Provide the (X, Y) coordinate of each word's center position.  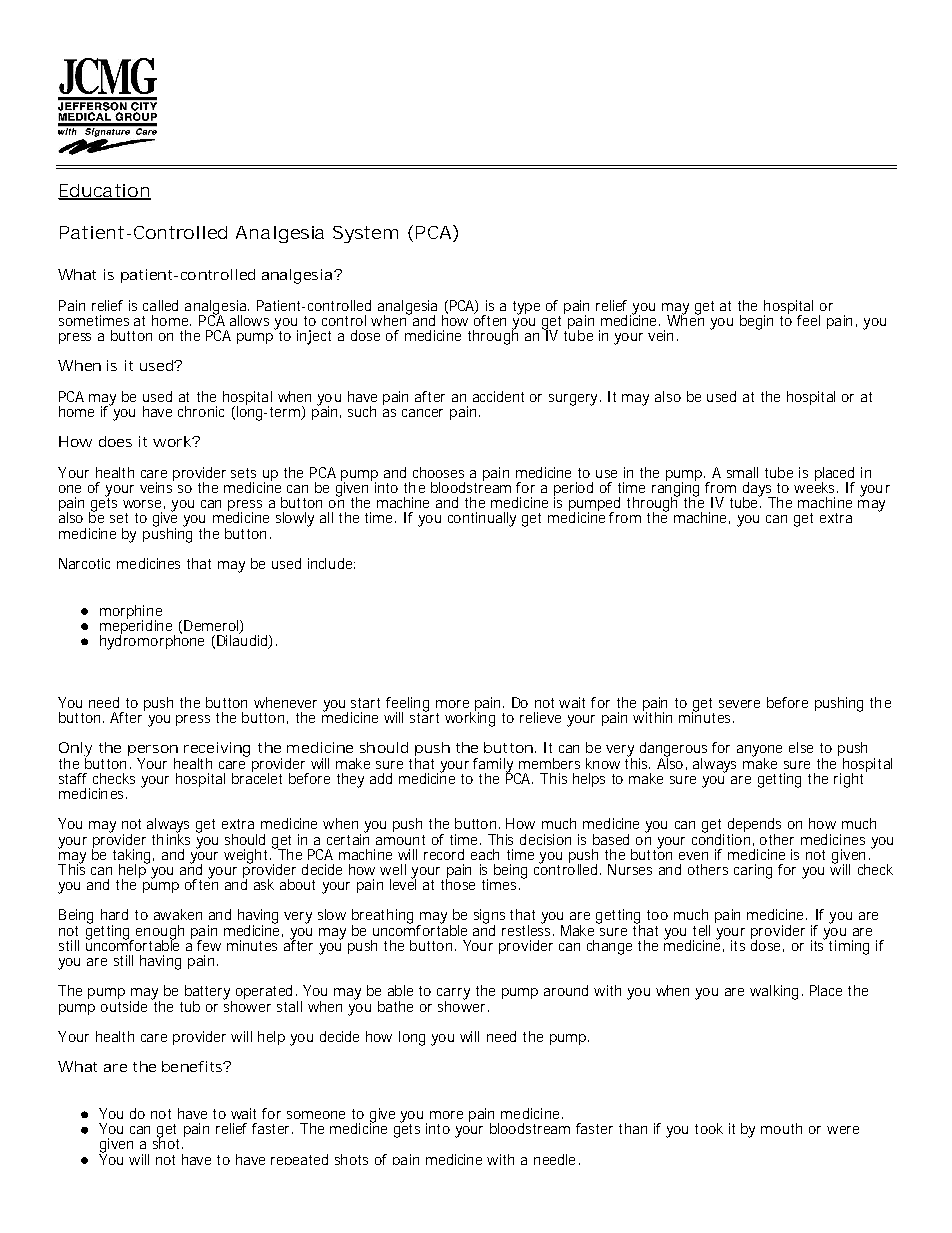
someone (316, 1115)
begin (756, 322)
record (444, 854)
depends (754, 826)
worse (144, 504)
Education (104, 192)
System (365, 234)
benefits (194, 1066)
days (759, 490)
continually (482, 519)
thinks (171, 838)
